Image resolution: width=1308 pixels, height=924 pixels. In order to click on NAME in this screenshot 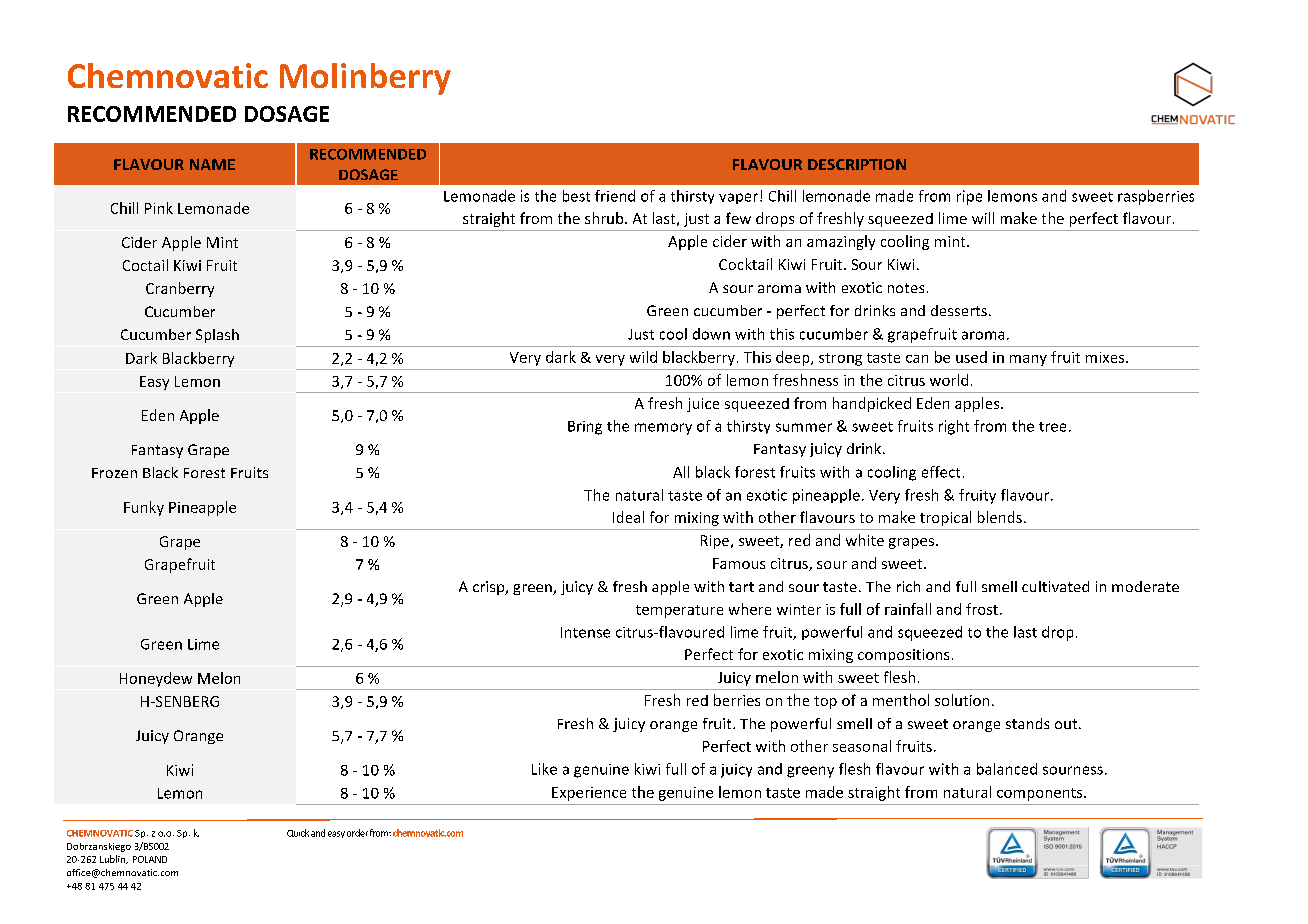, I will do `click(212, 164)`.
